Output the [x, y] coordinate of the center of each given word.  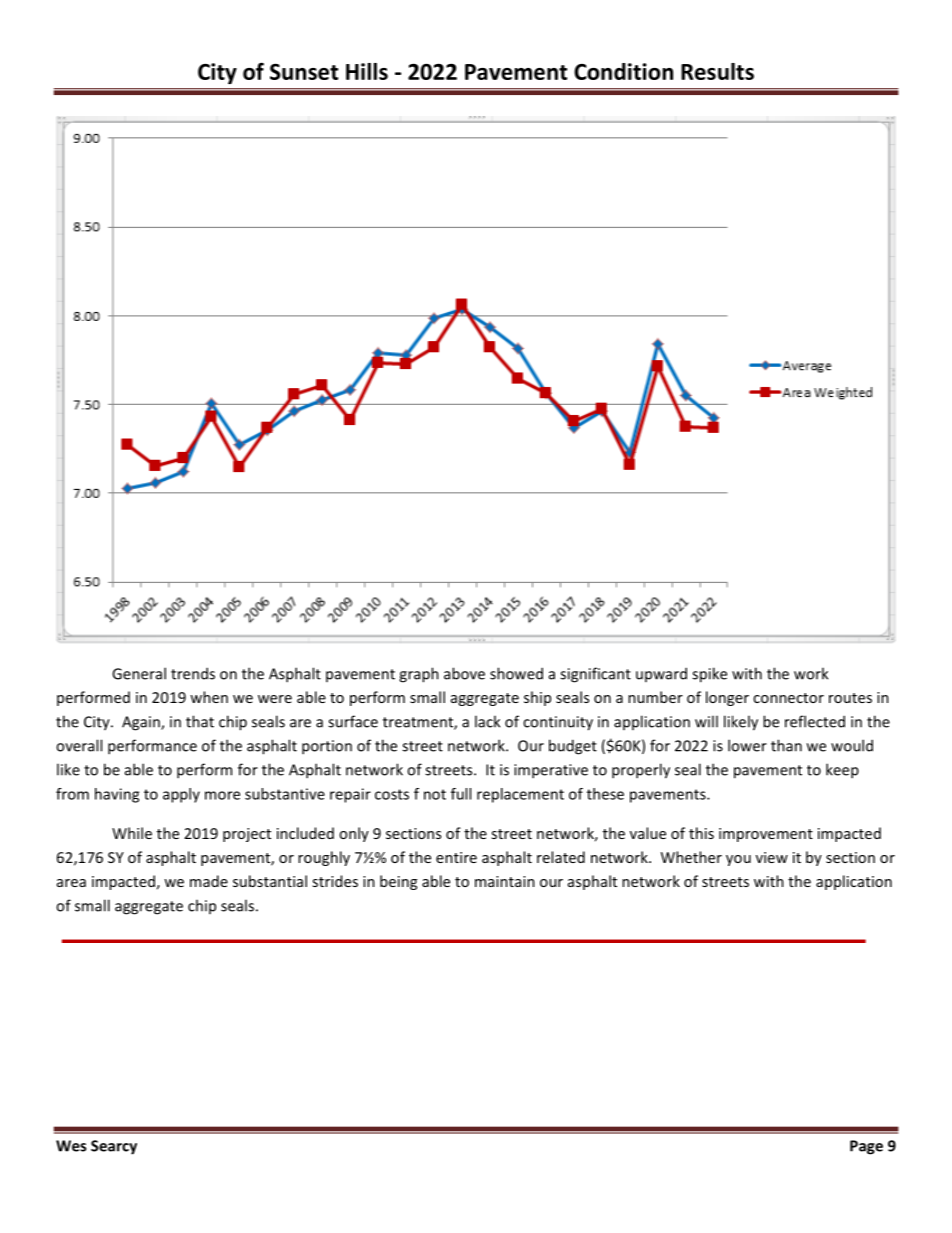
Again [142, 723]
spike [709, 675]
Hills [367, 71]
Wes [71, 1146]
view [772, 857]
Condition [623, 71]
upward [661, 674]
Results [717, 71]
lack [487, 721]
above [464, 673]
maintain [505, 881]
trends [193, 673]
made [209, 881]
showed [516, 673]
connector [788, 698]
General [139, 673]
